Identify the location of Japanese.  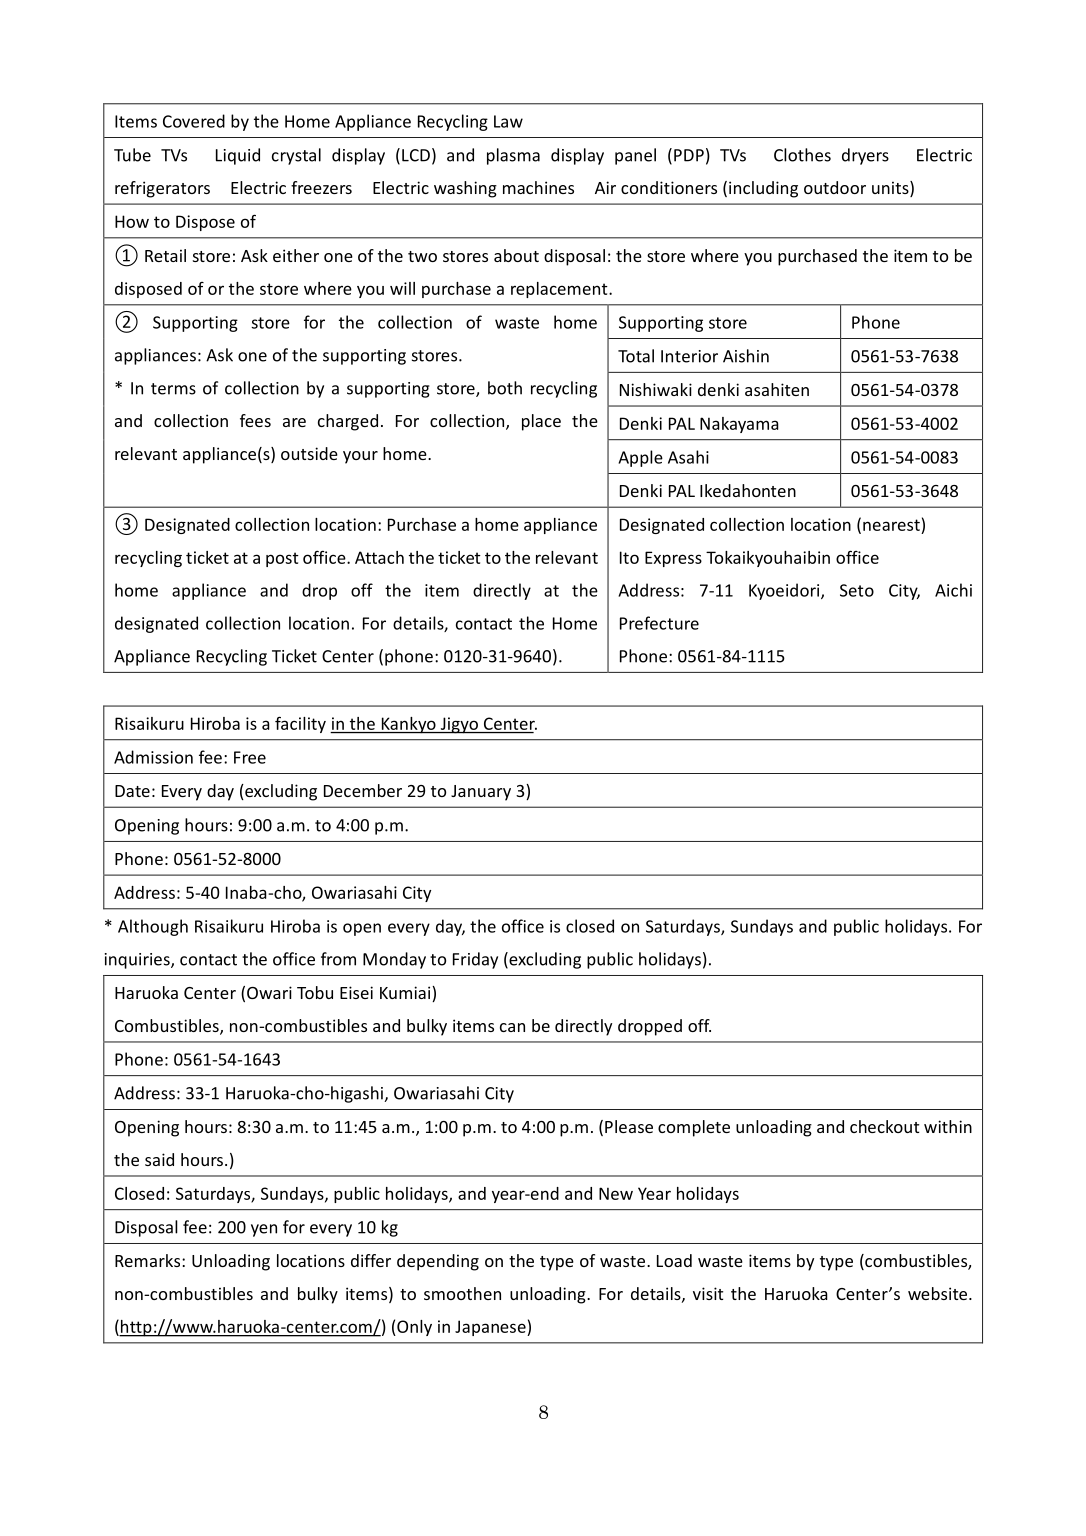
(491, 1328).
